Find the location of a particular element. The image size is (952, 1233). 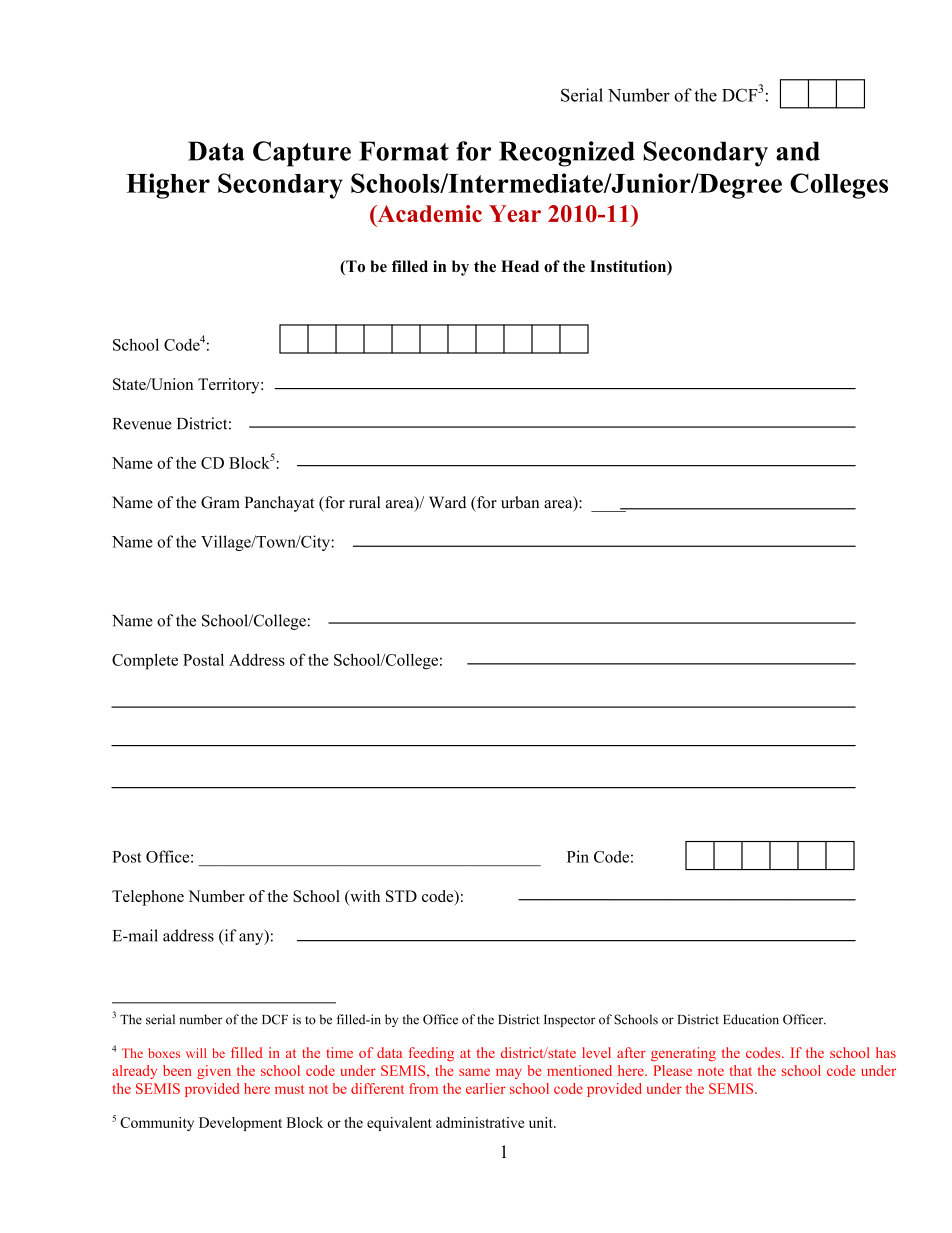

given is located at coordinates (214, 1072).
